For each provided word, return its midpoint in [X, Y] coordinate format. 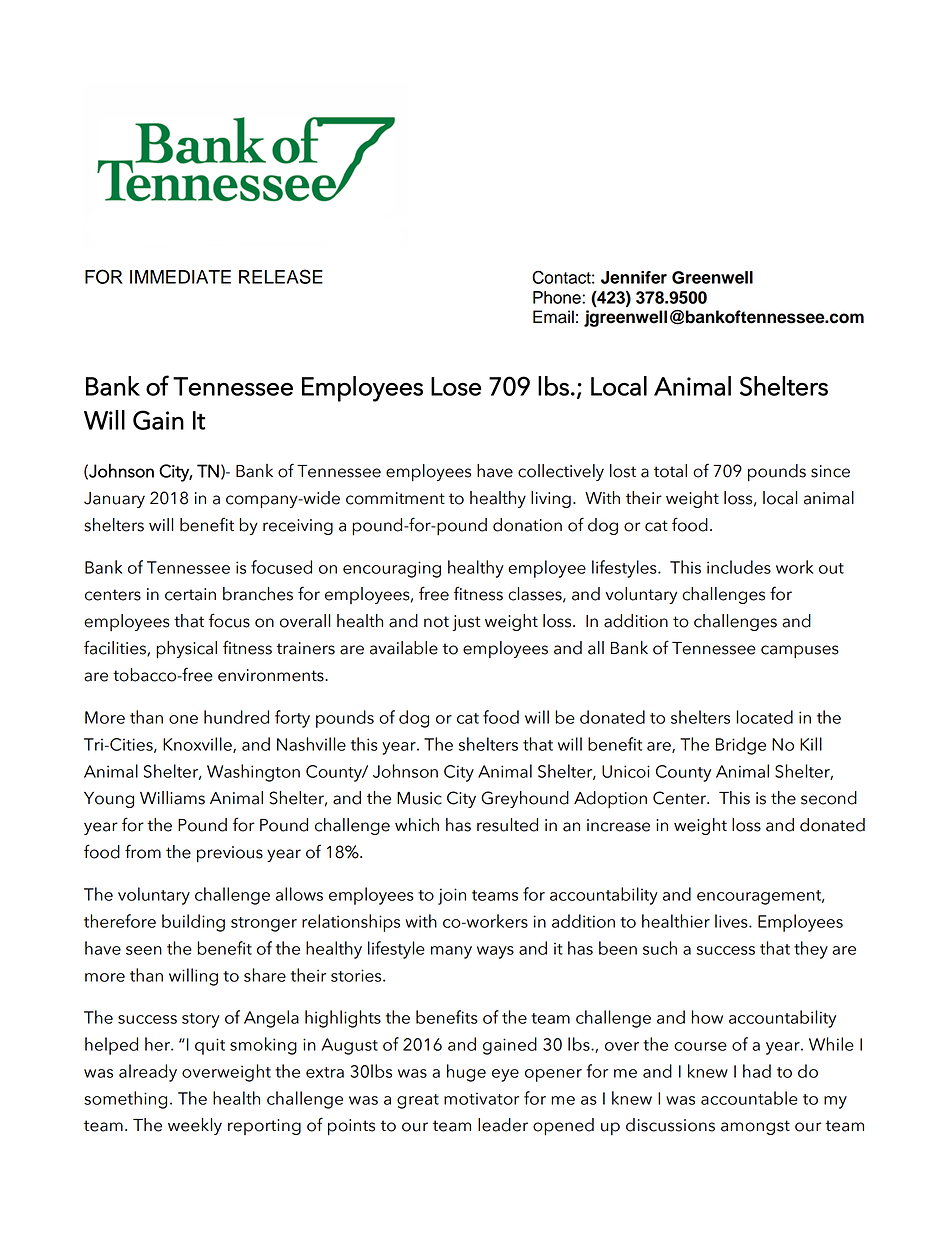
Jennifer [634, 277]
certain [190, 594]
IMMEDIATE [180, 277]
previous [230, 854]
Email [553, 317]
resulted [507, 825]
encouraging [392, 569]
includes [739, 567]
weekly [195, 1126]
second [829, 798]
